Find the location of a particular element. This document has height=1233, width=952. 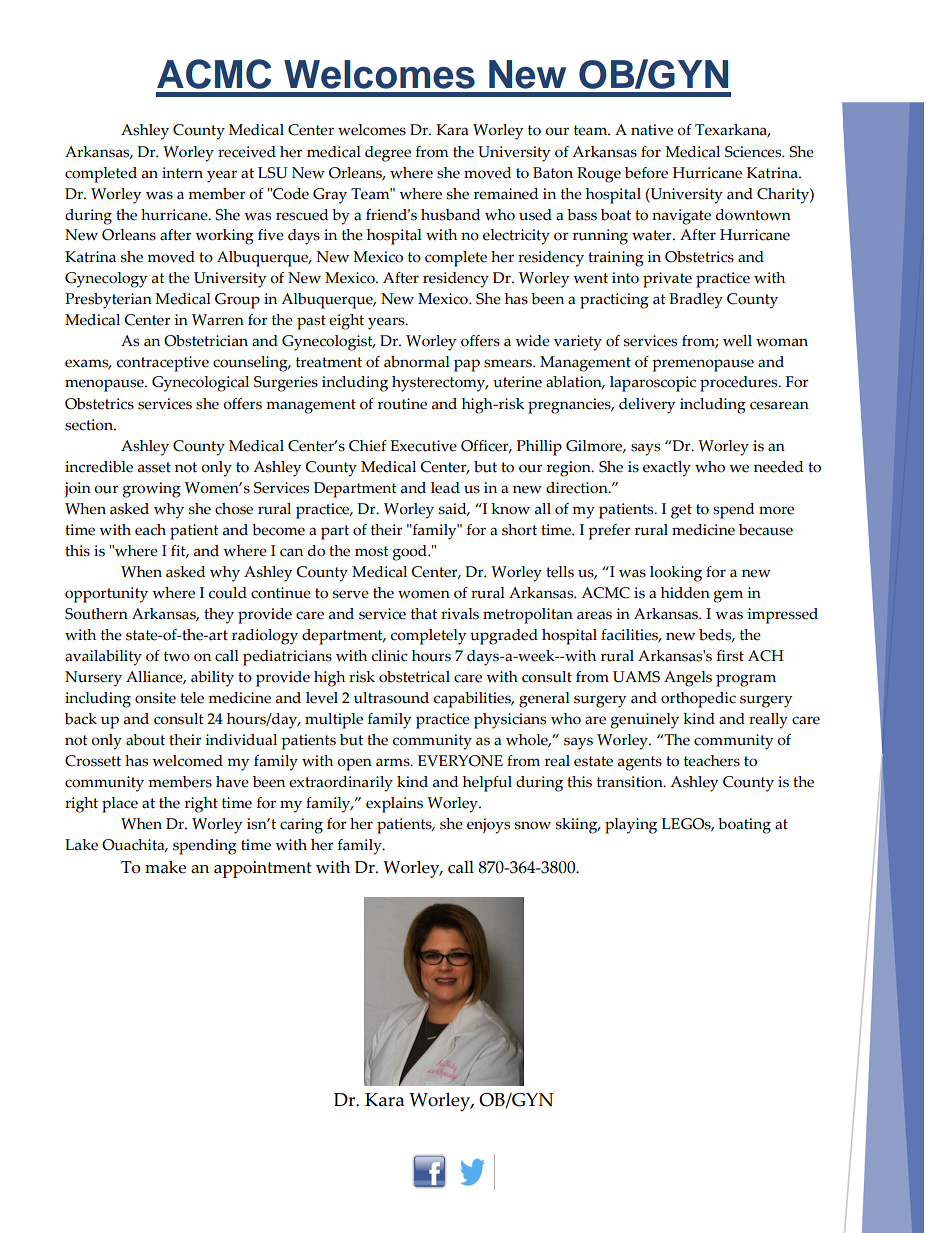

make is located at coordinates (165, 867).
